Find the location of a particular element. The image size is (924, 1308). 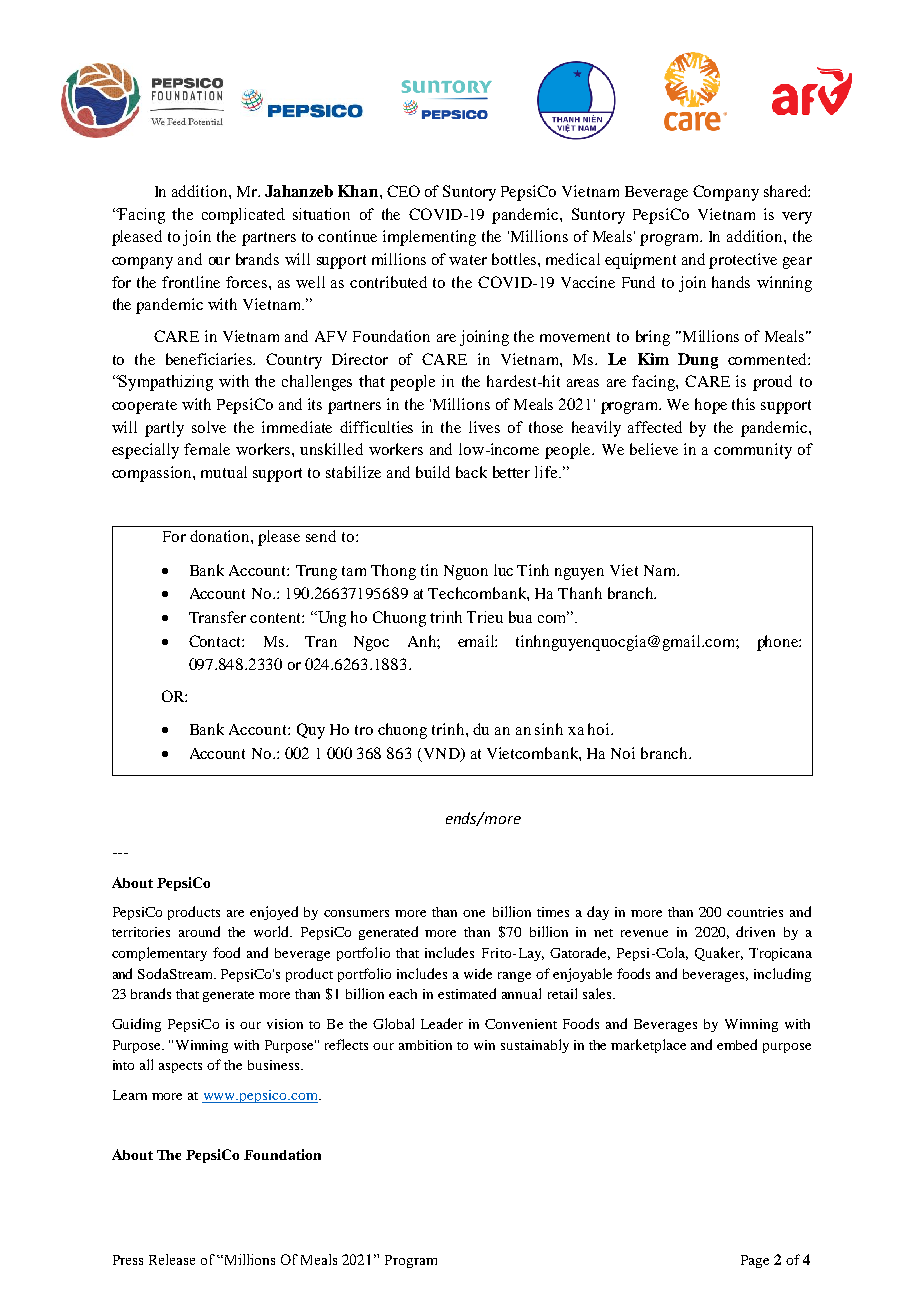

implementing is located at coordinates (429, 238).
